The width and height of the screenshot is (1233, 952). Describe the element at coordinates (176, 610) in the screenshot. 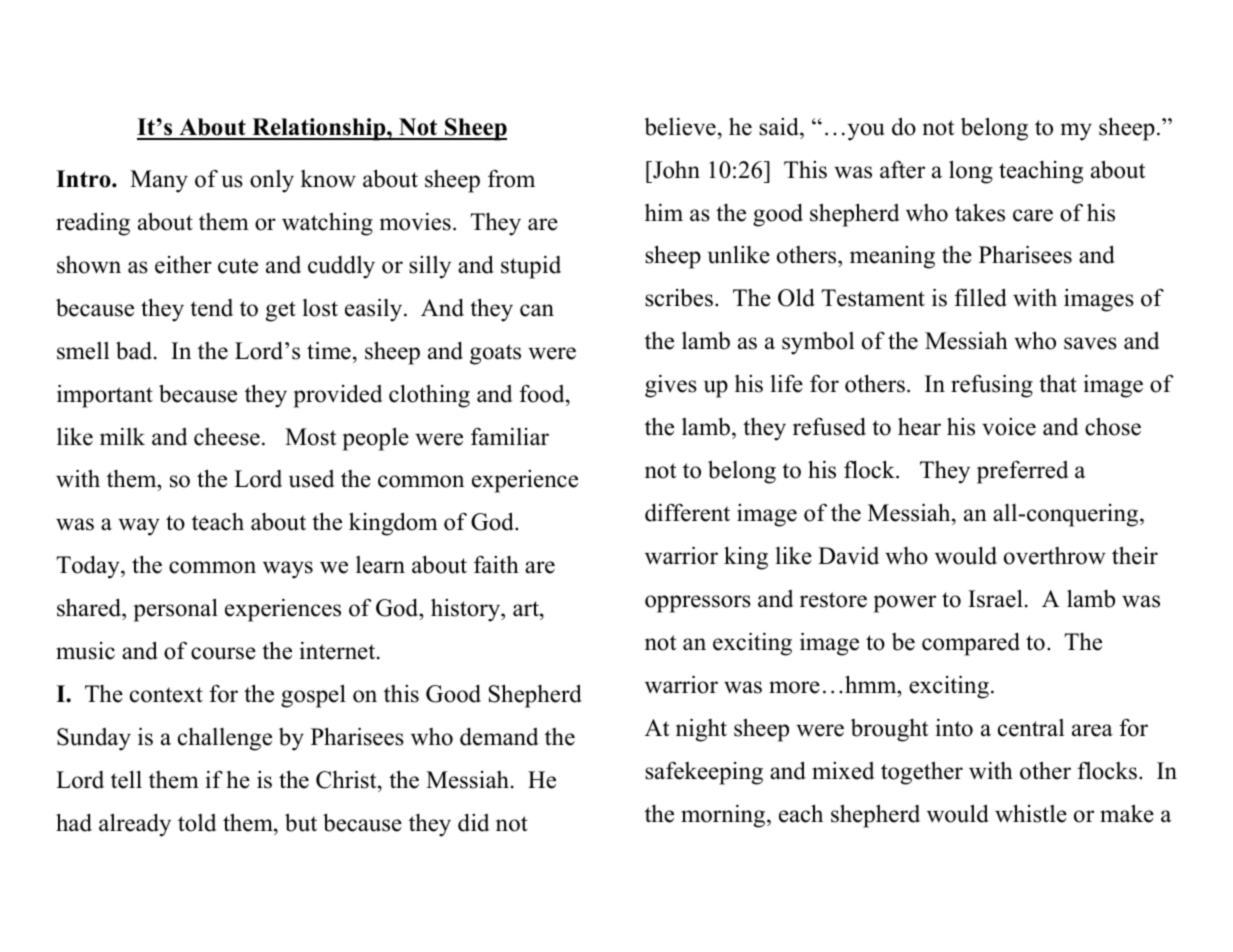

I see `personal` at that location.
